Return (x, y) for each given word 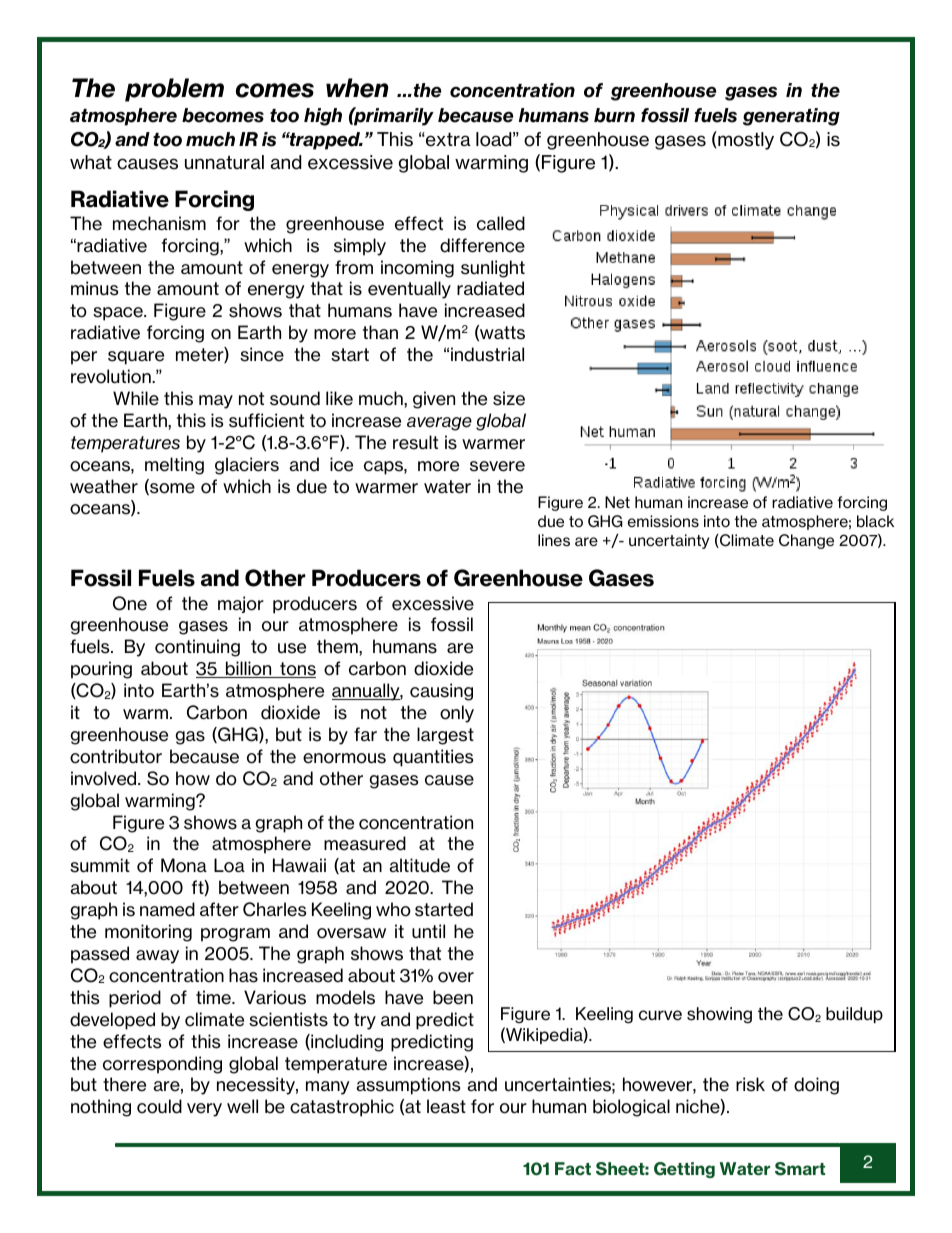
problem (174, 90)
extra (447, 139)
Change (806, 541)
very (204, 1110)
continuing (197, 648)
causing (441, 692)
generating (791, 117)
